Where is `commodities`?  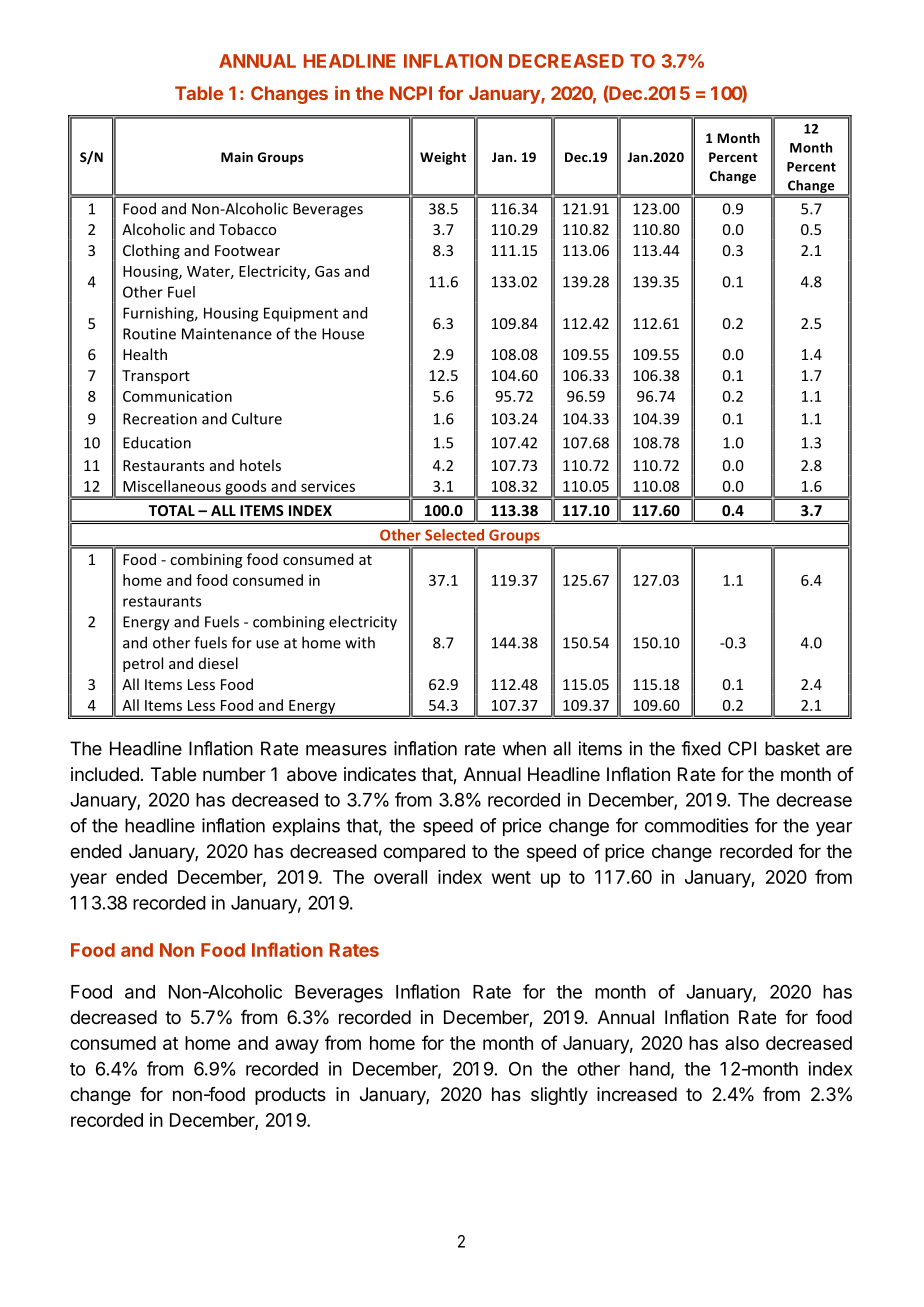 commodities is located at coordinates (696, 825).
